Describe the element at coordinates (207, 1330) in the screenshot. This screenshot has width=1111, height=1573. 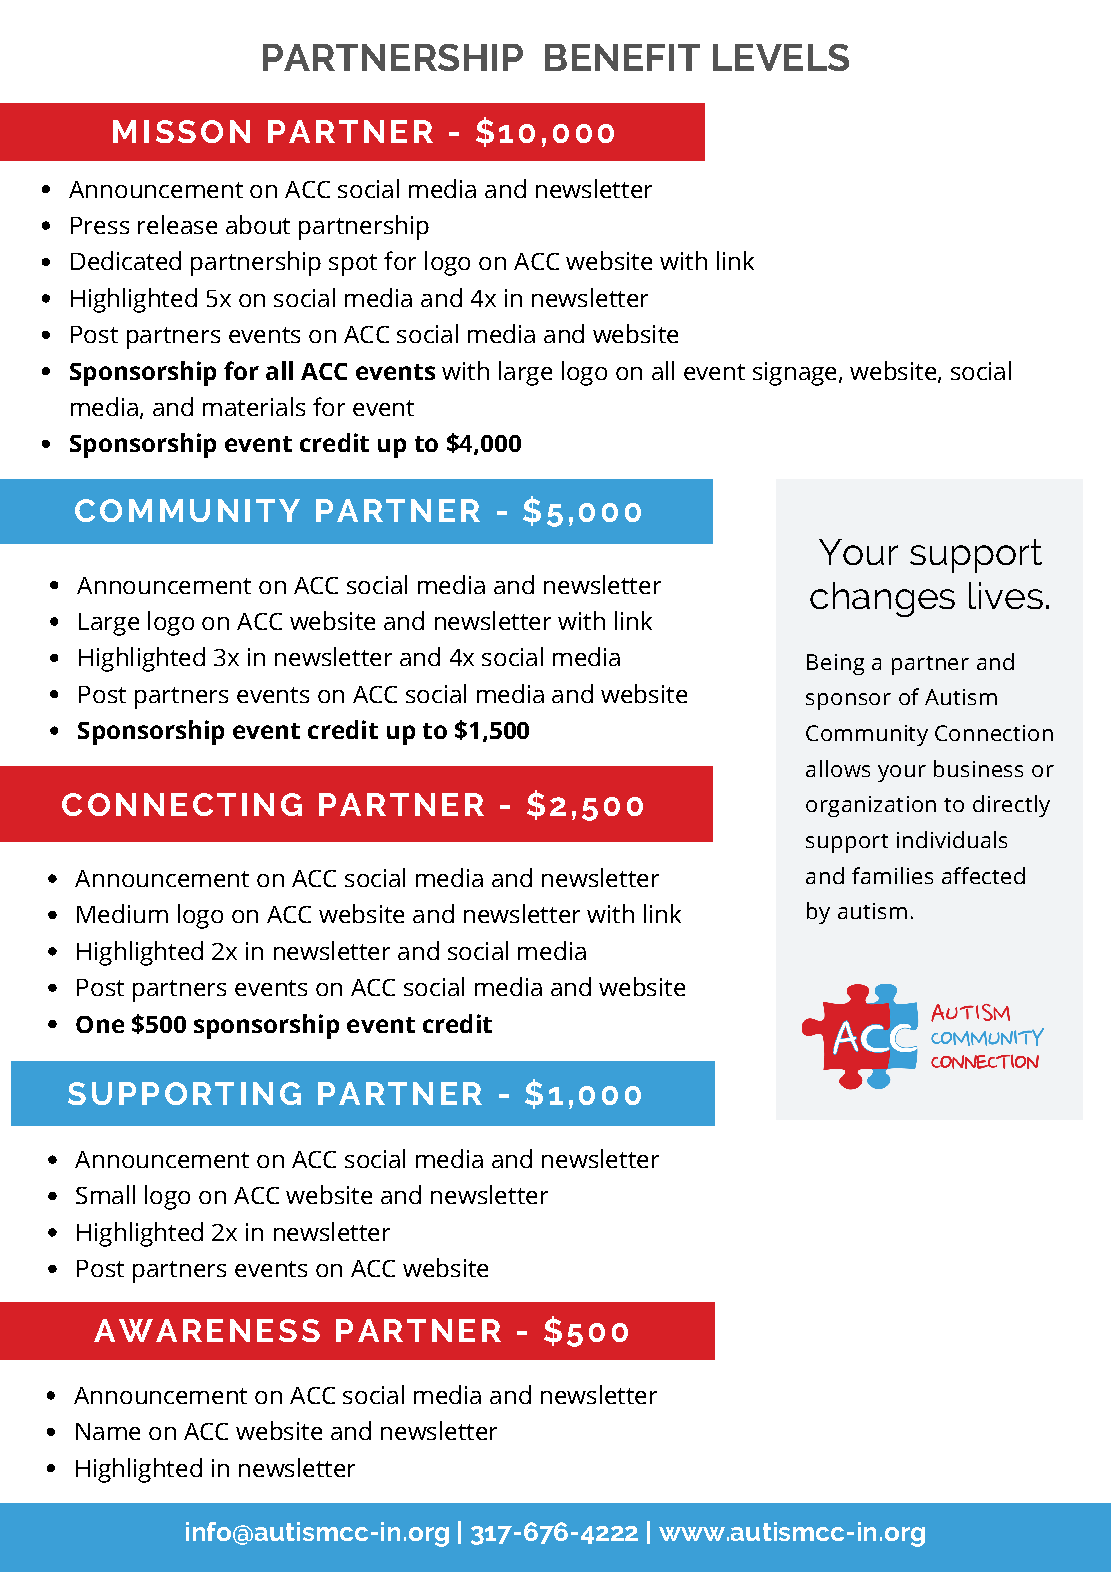
I see `AWARENESS` at that location.
